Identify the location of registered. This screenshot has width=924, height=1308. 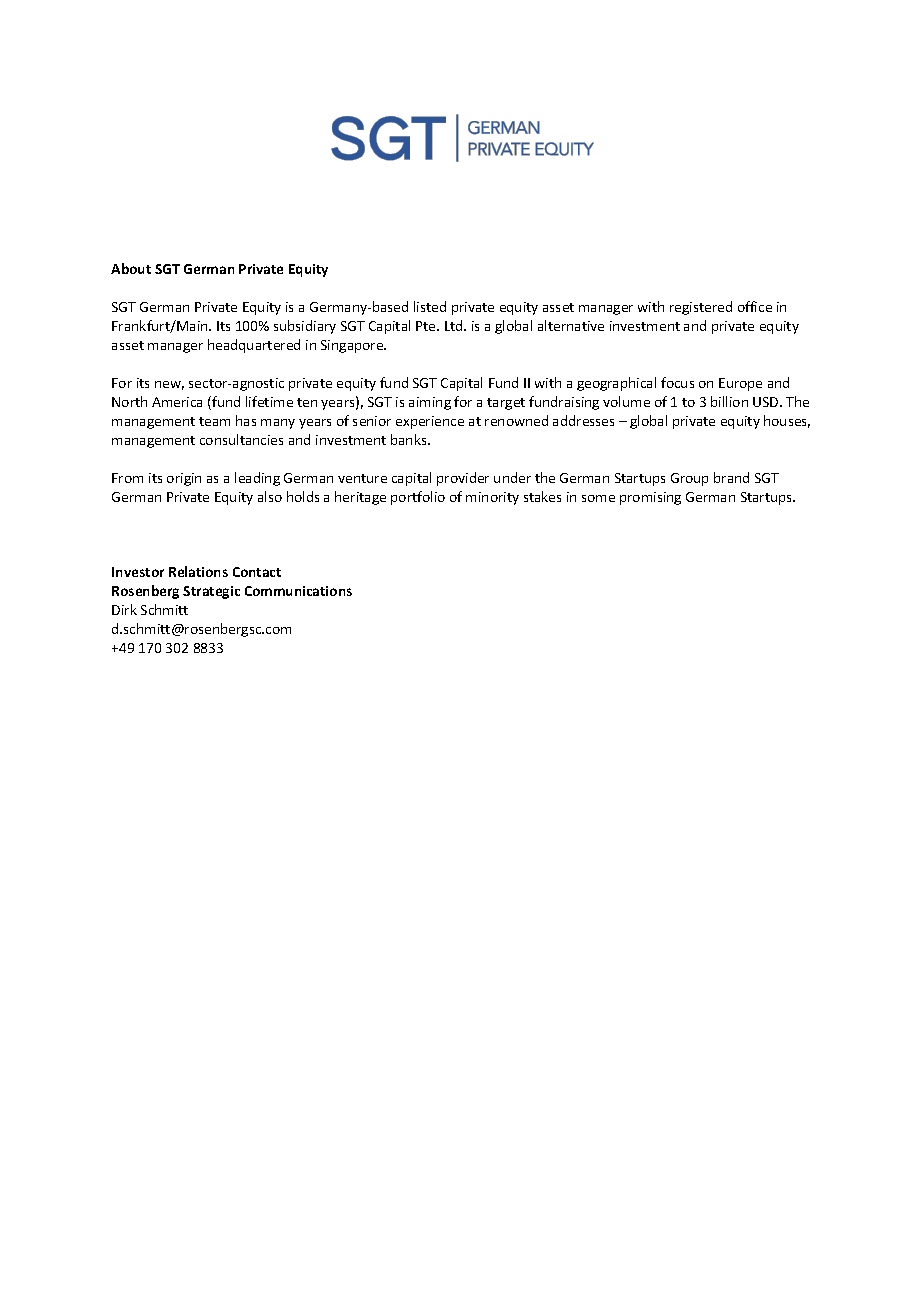
(701, 308).
